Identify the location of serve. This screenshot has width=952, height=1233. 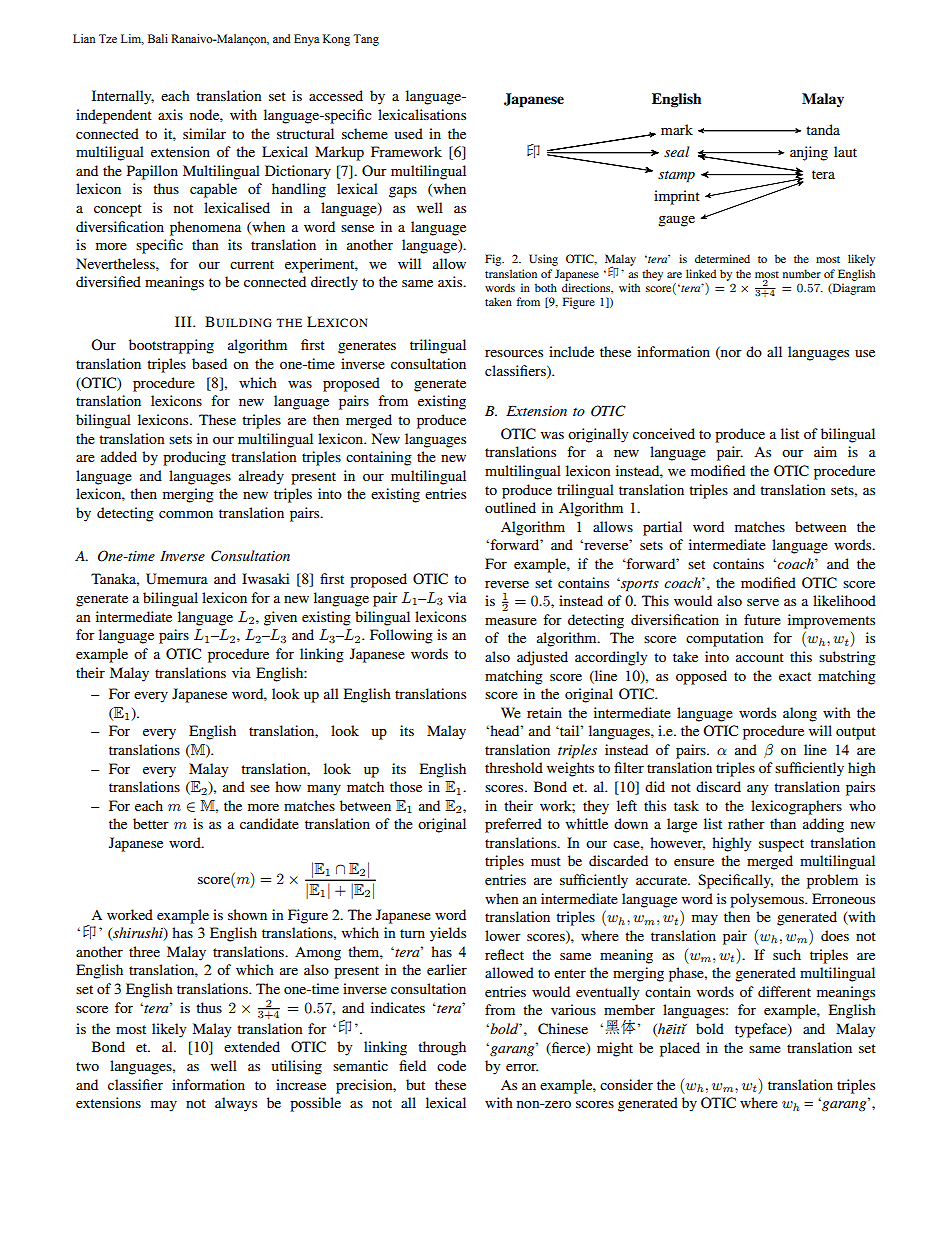
(763, 602).
